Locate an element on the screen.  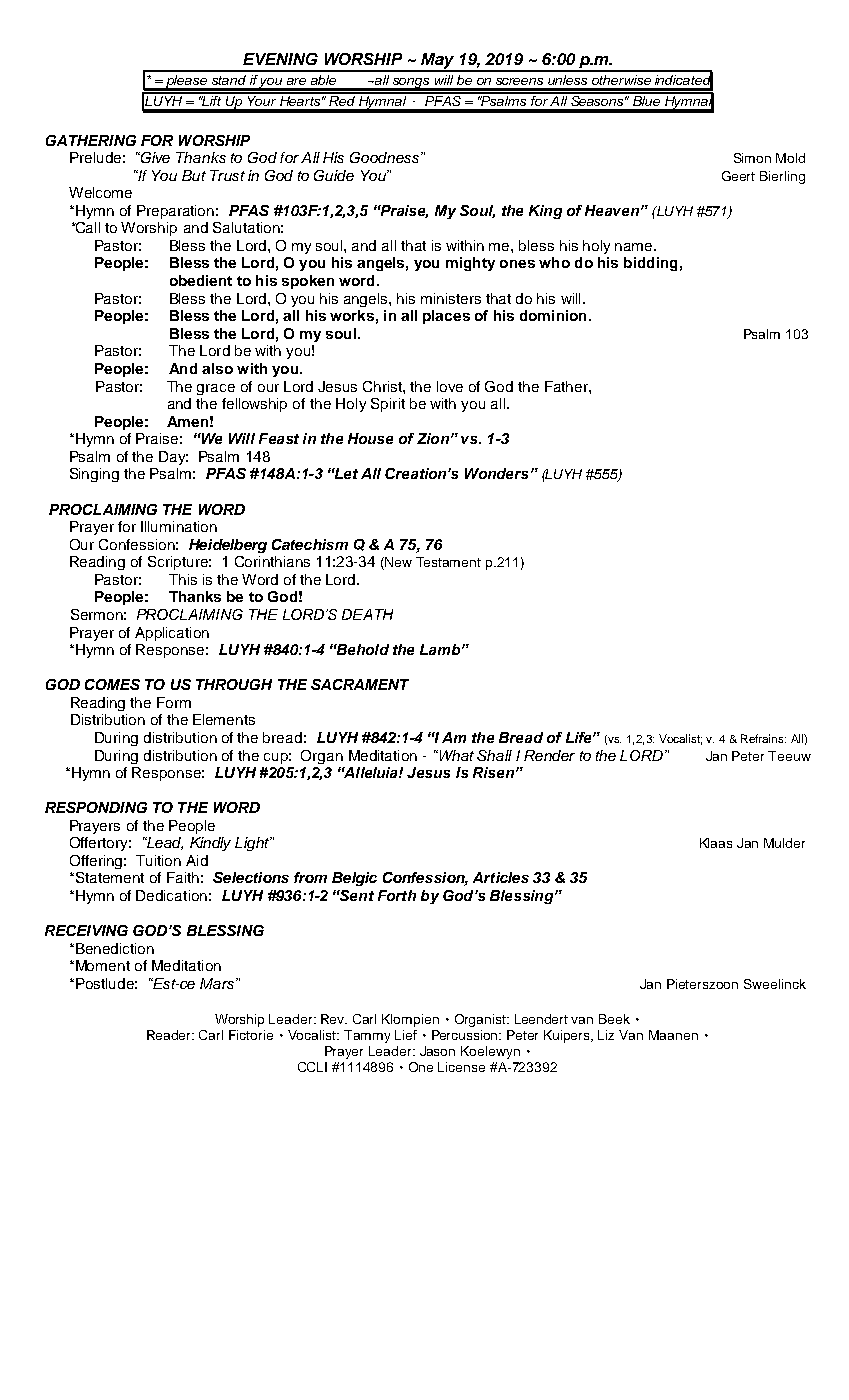
Jason is located at coordinates (437, 1051).
